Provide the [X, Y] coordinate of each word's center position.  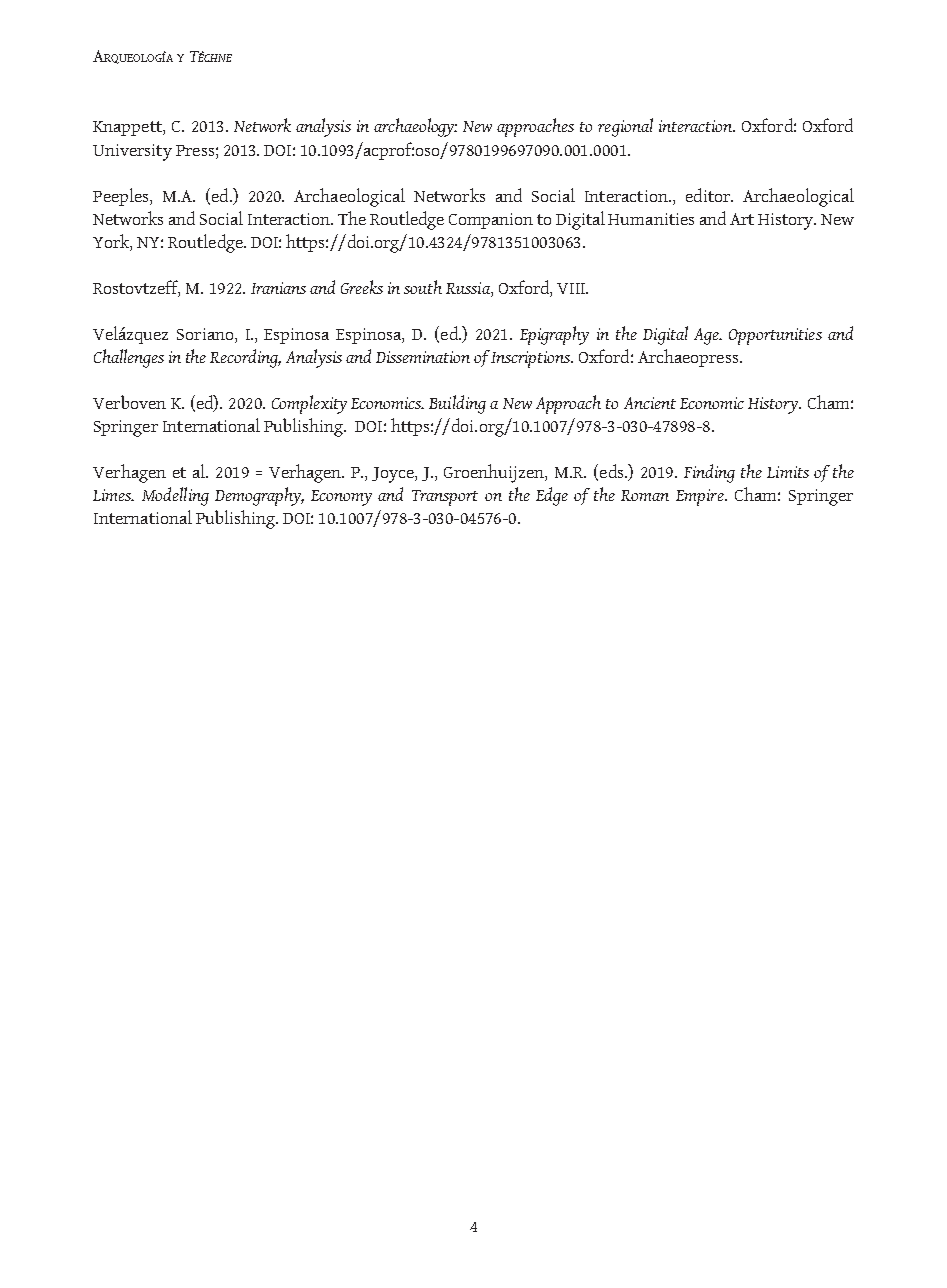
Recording [245, 358]
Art [742, 219]
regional [625, 127]
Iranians [278, 288]
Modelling [175, 496]
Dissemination [423, 357]
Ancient [650, 403]
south [423, 287]
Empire [701, 497]
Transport [445, 498]
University [132, 152]
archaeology [415, 127]
